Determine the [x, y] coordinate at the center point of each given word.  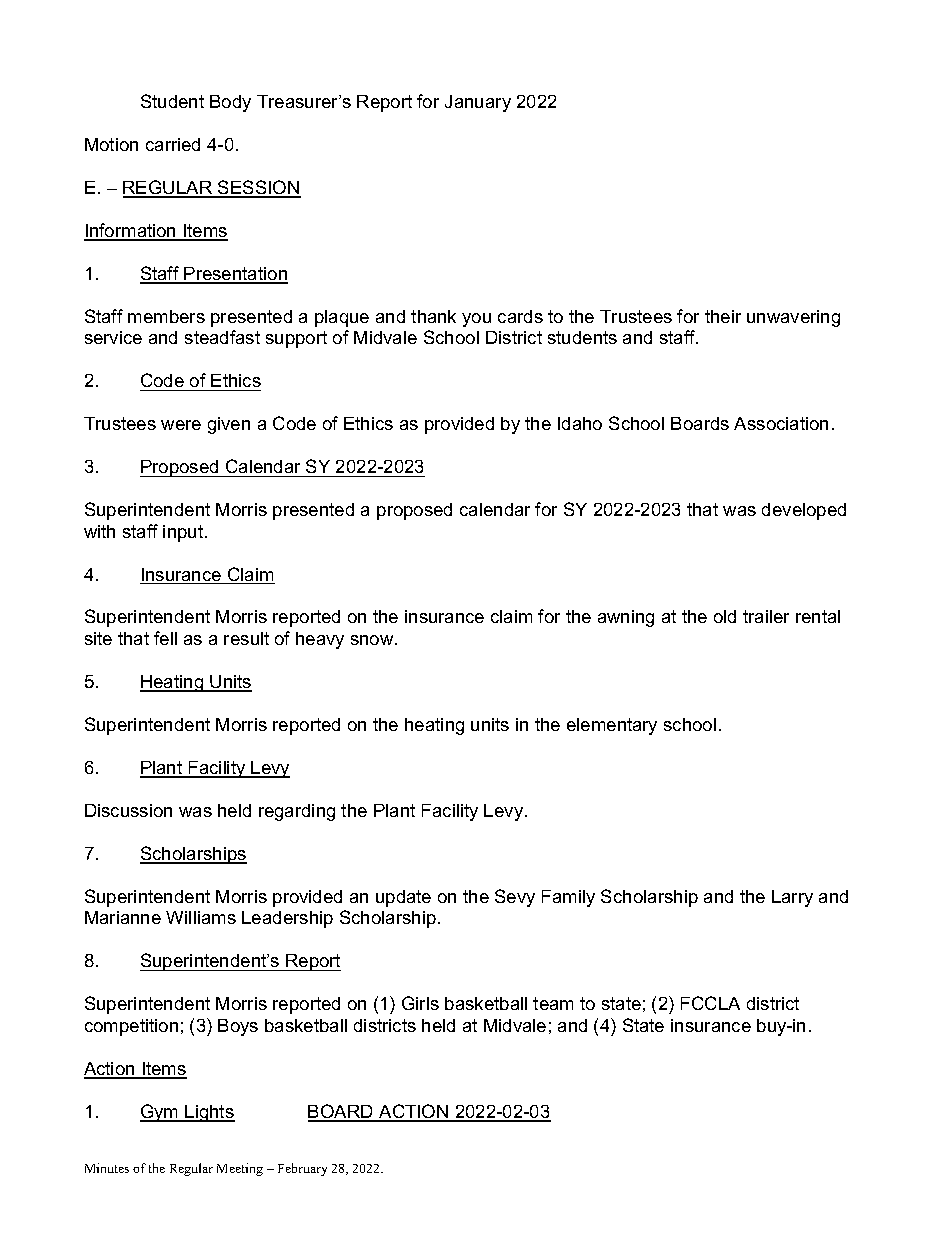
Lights [209, 1113]
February [302, 1169]
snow [373, 640]
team [553, 1003]
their [723, 316]
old [725, 616]
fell [165, 638]
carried [173, 144]
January [478, 103]
